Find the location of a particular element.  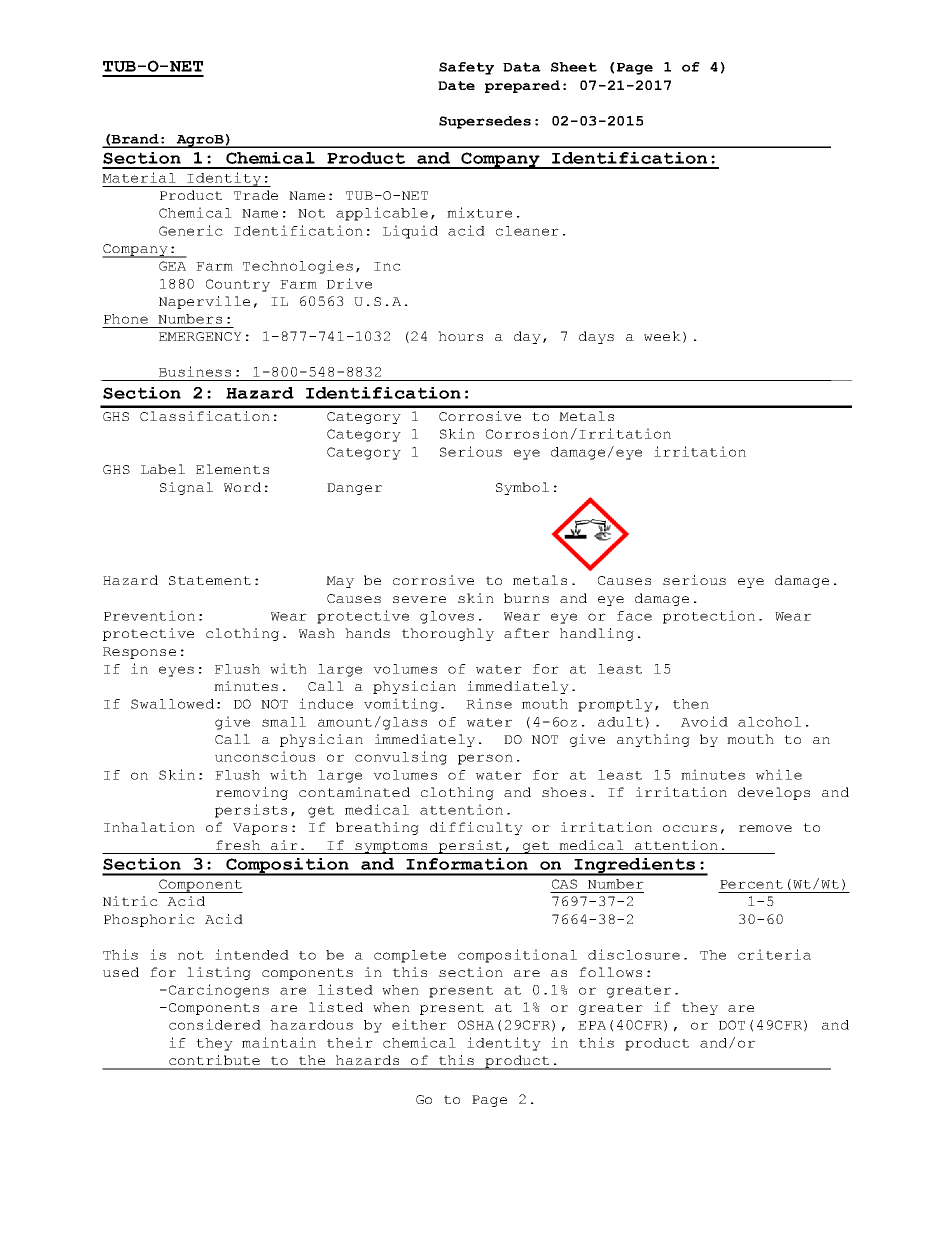

Date is located at coordinates (456, 85).
